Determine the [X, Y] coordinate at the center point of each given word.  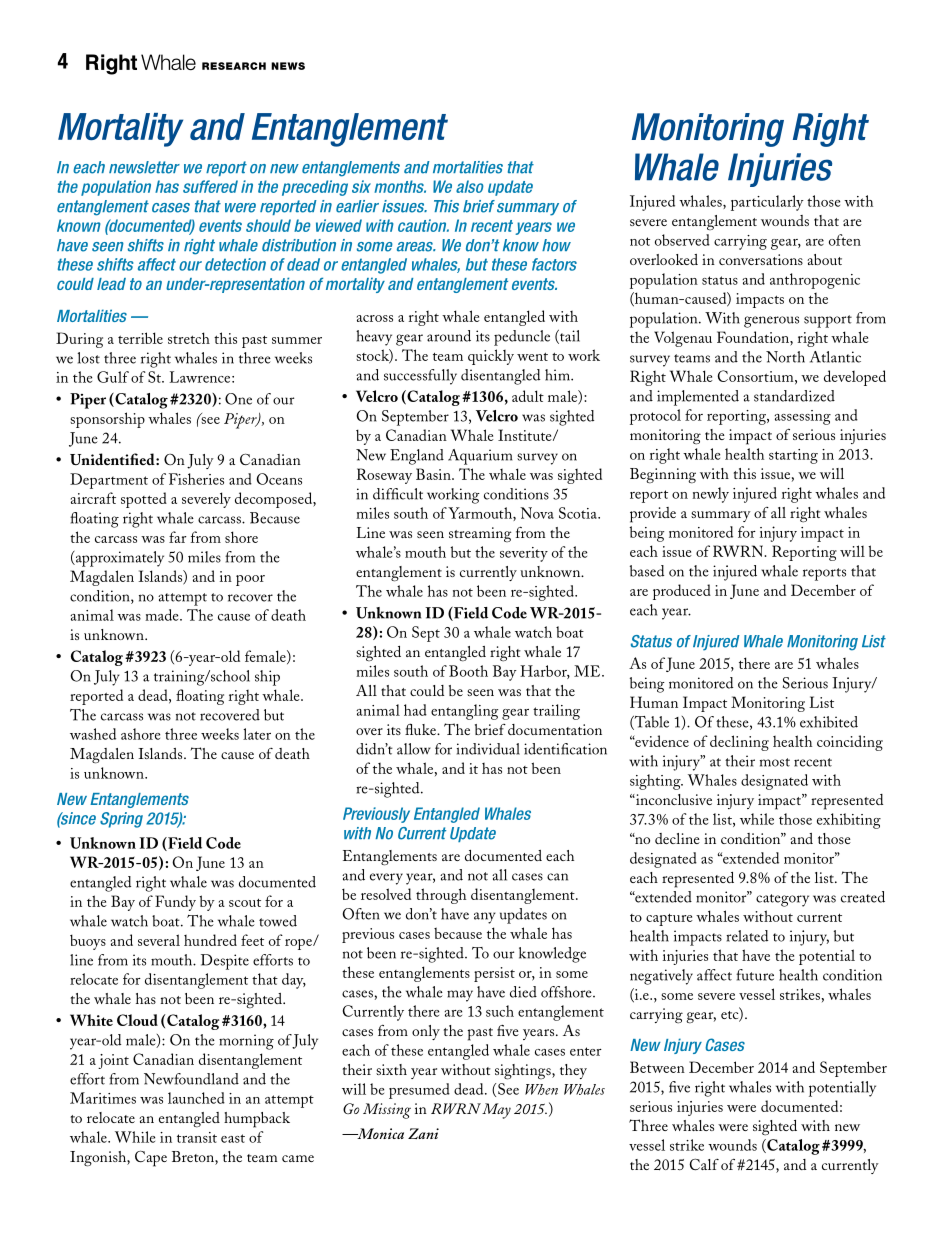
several [159, 940]
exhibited [829, 722]
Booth [468, 671]
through [441, 896]
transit [197, 1137]
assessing [802, 417]
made [163, 615]
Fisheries [196, 479]
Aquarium [480, 457]
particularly [767, 203]
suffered [210, 186]
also [470, 186]
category [782, 900]
